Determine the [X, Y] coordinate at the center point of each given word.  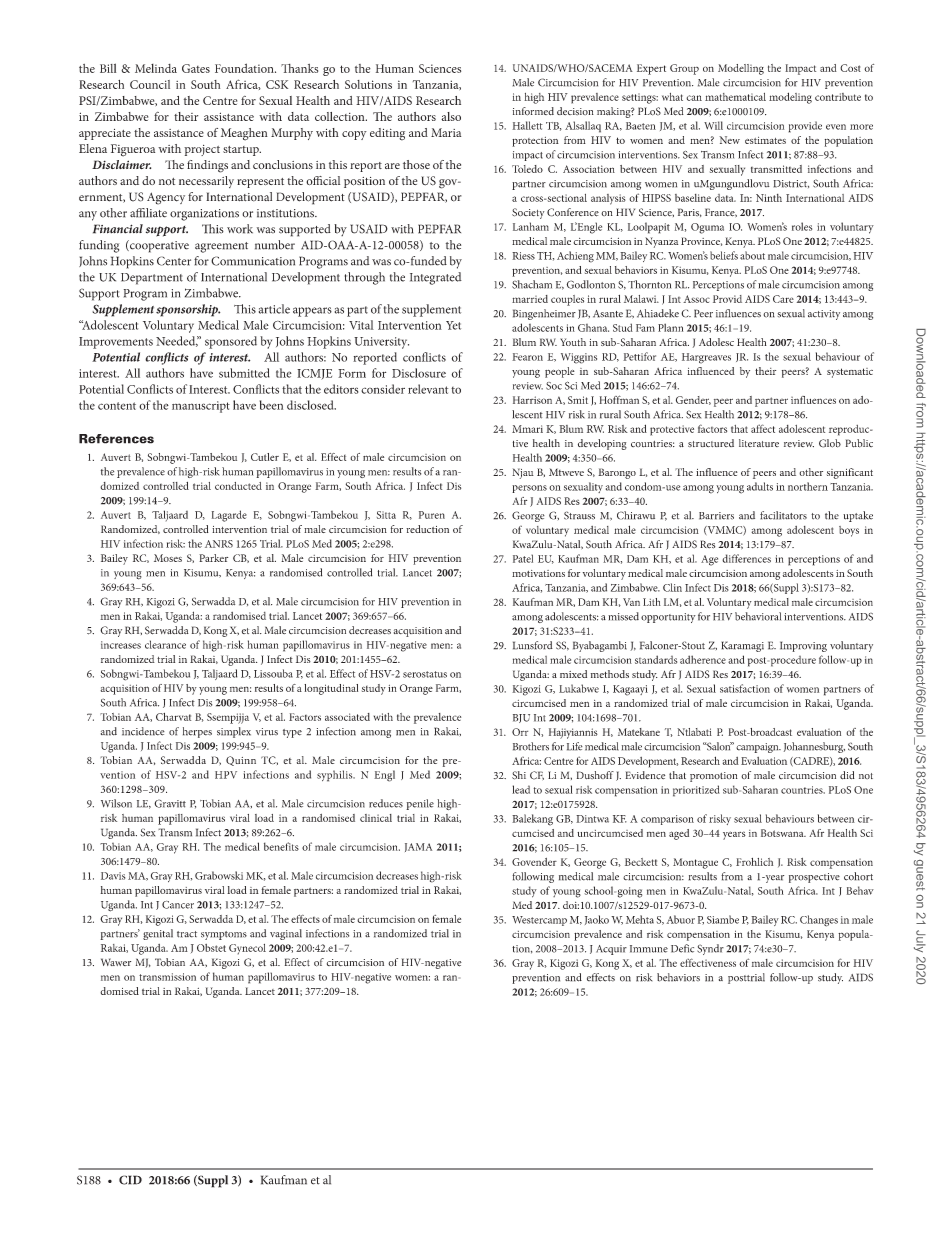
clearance [165, 644]
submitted [244, 373]
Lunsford [533, 645]
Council [150, 84]
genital [158, 934]
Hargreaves [706, 358]
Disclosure [419, 373]
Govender [534, 862]
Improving [803, 646]
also [451, 116]
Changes [819, 921]
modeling [790, 98]
